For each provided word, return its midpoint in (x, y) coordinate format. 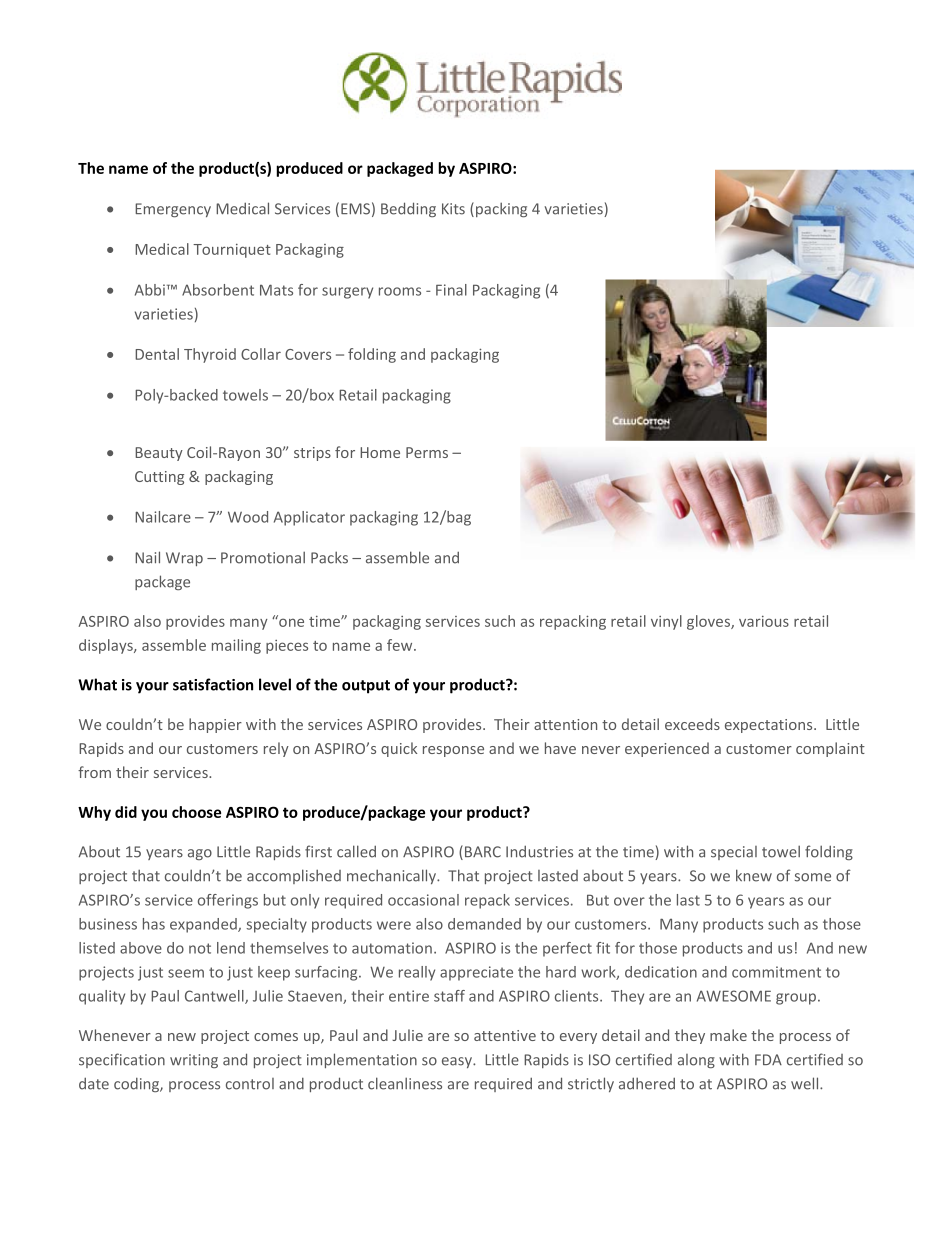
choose (196, 812)
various (764, 621)
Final (451, 290)
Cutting (159, 478)
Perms (427, 452)
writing (194, 1061)
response (453, 751)
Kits (453, 209)
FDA (768, 1059)
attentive (505, 1035)
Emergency (173, 210)
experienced (667, 749)
